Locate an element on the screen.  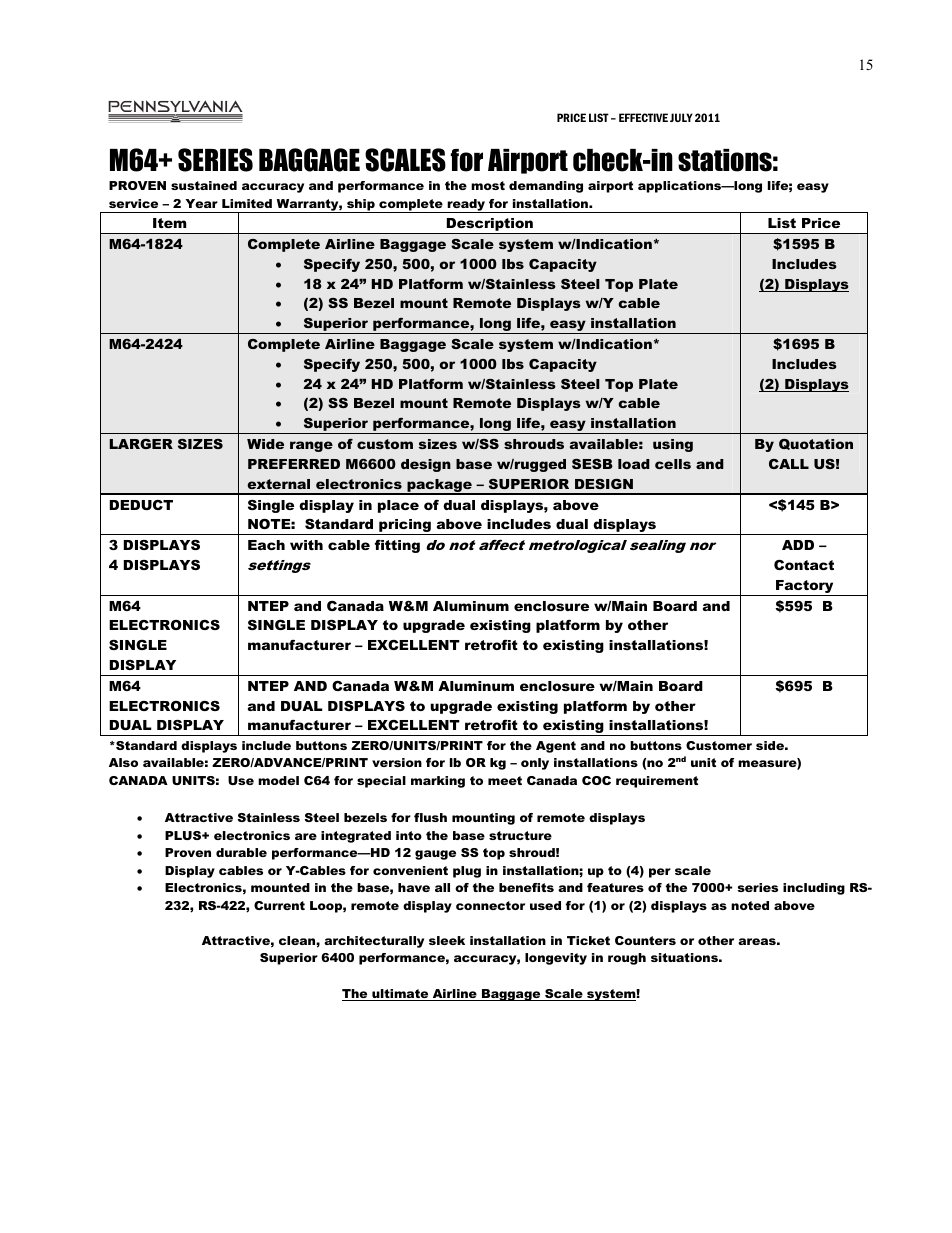
sleek is located at coordinates (447, 940).
